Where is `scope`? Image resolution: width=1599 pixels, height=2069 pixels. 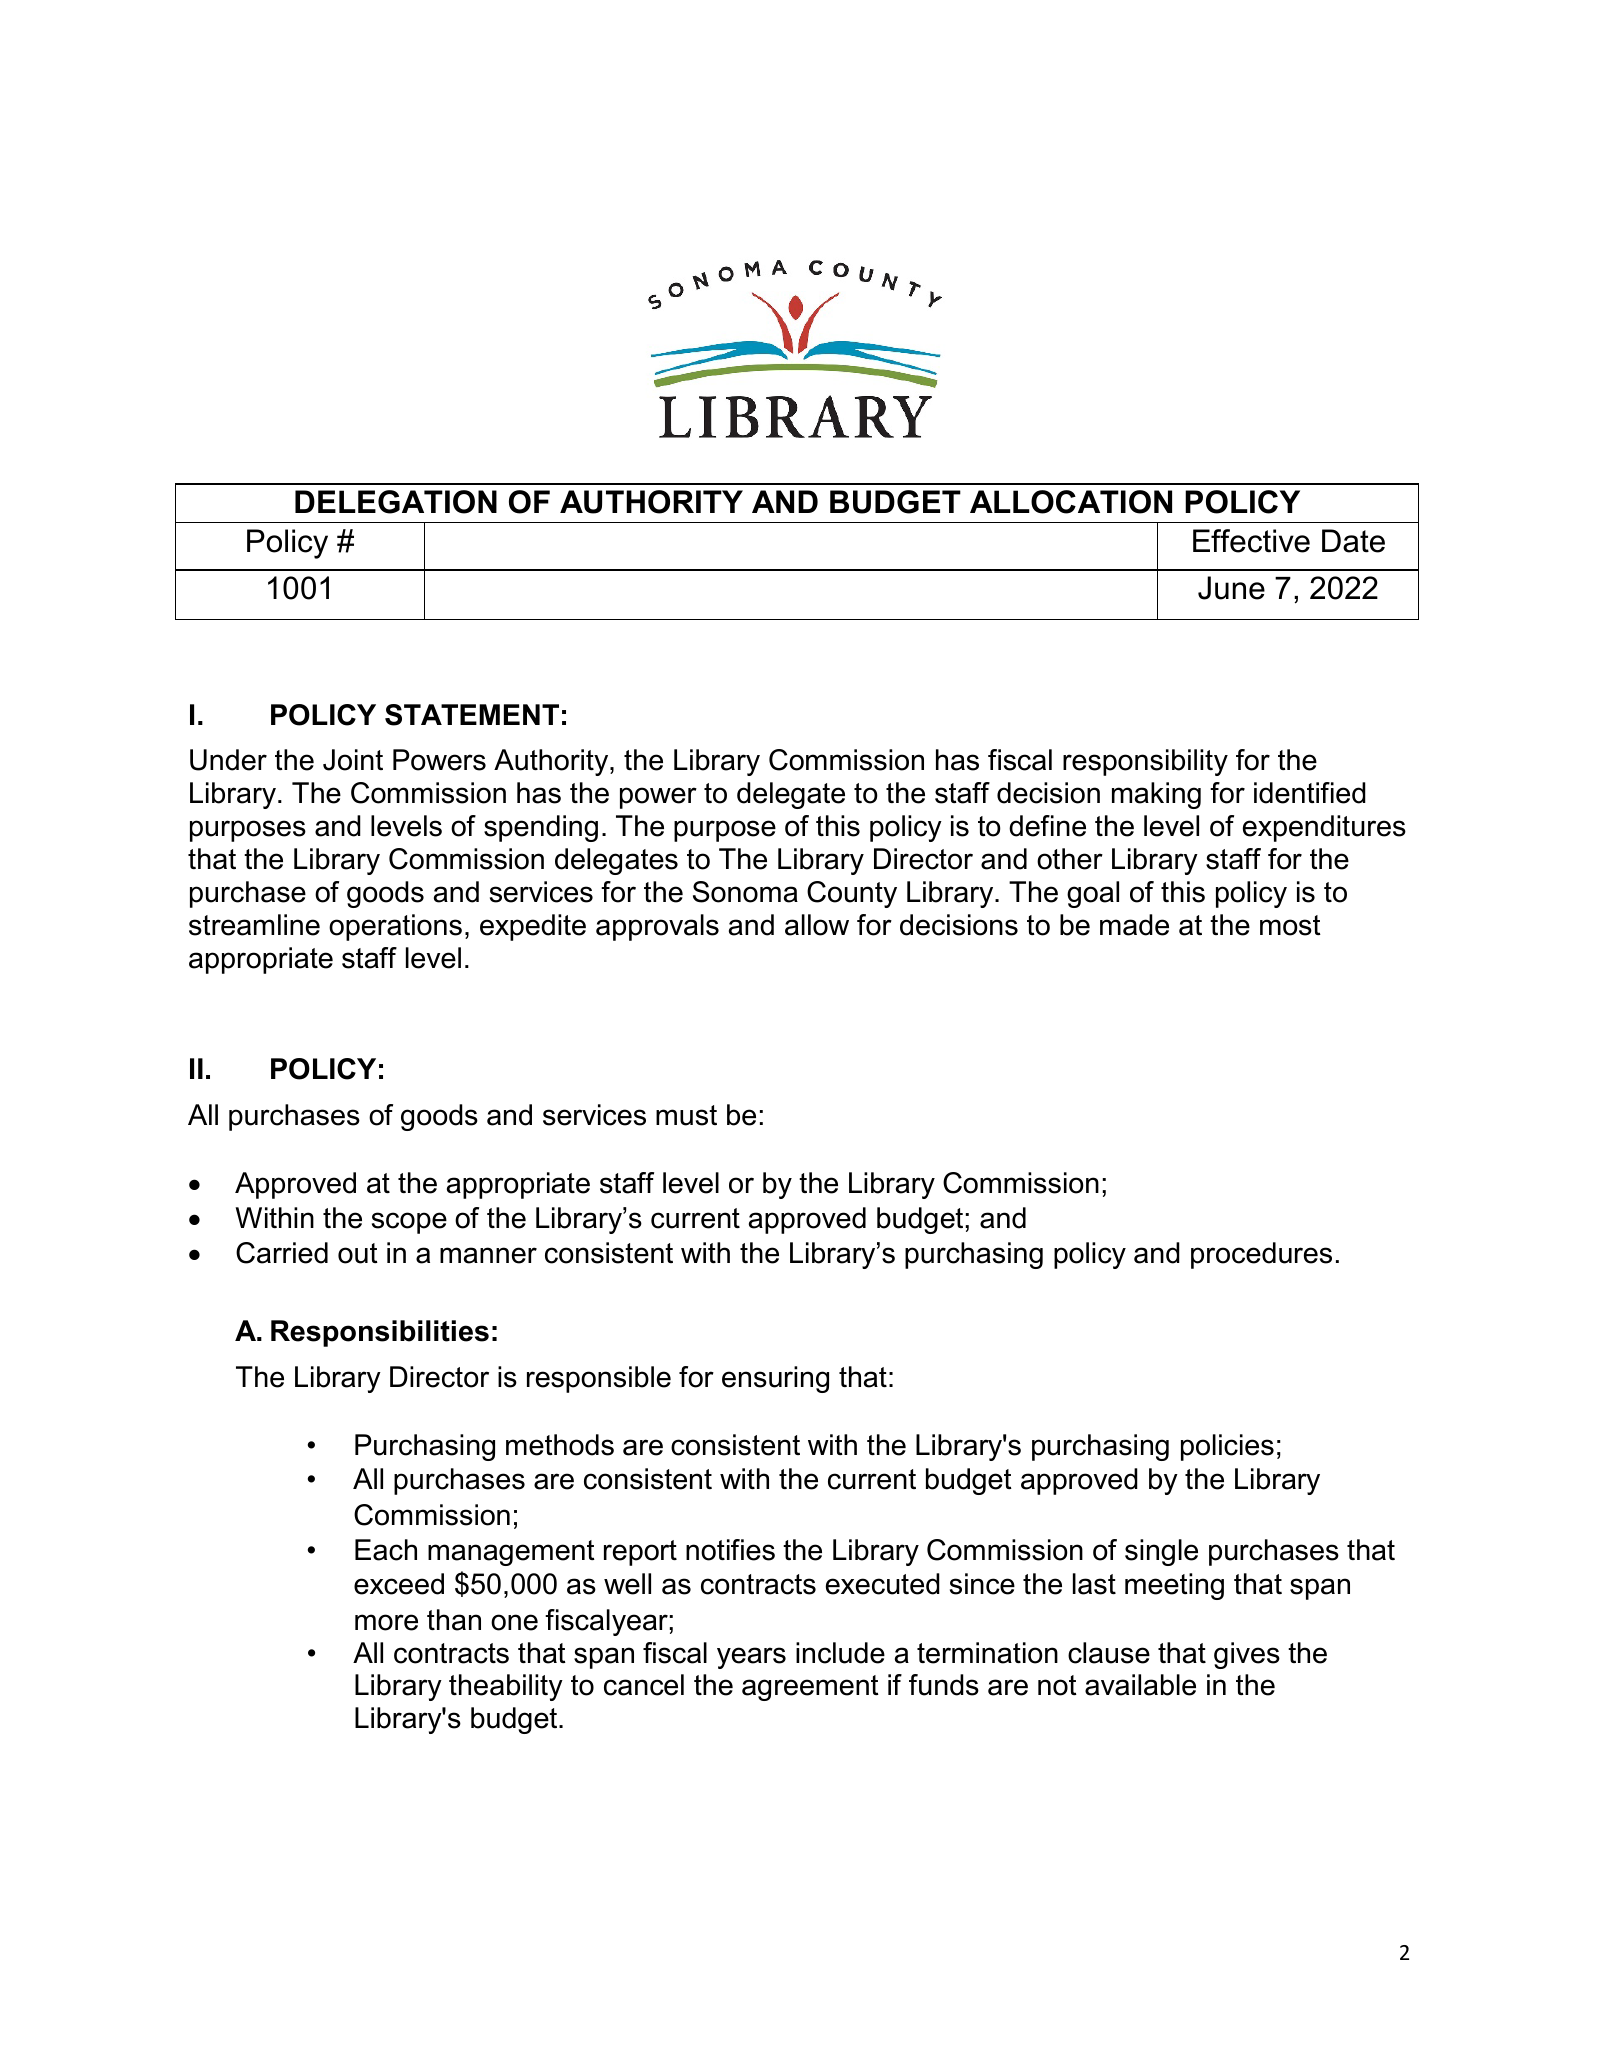 scope is located at coordinates (409, 1223).
